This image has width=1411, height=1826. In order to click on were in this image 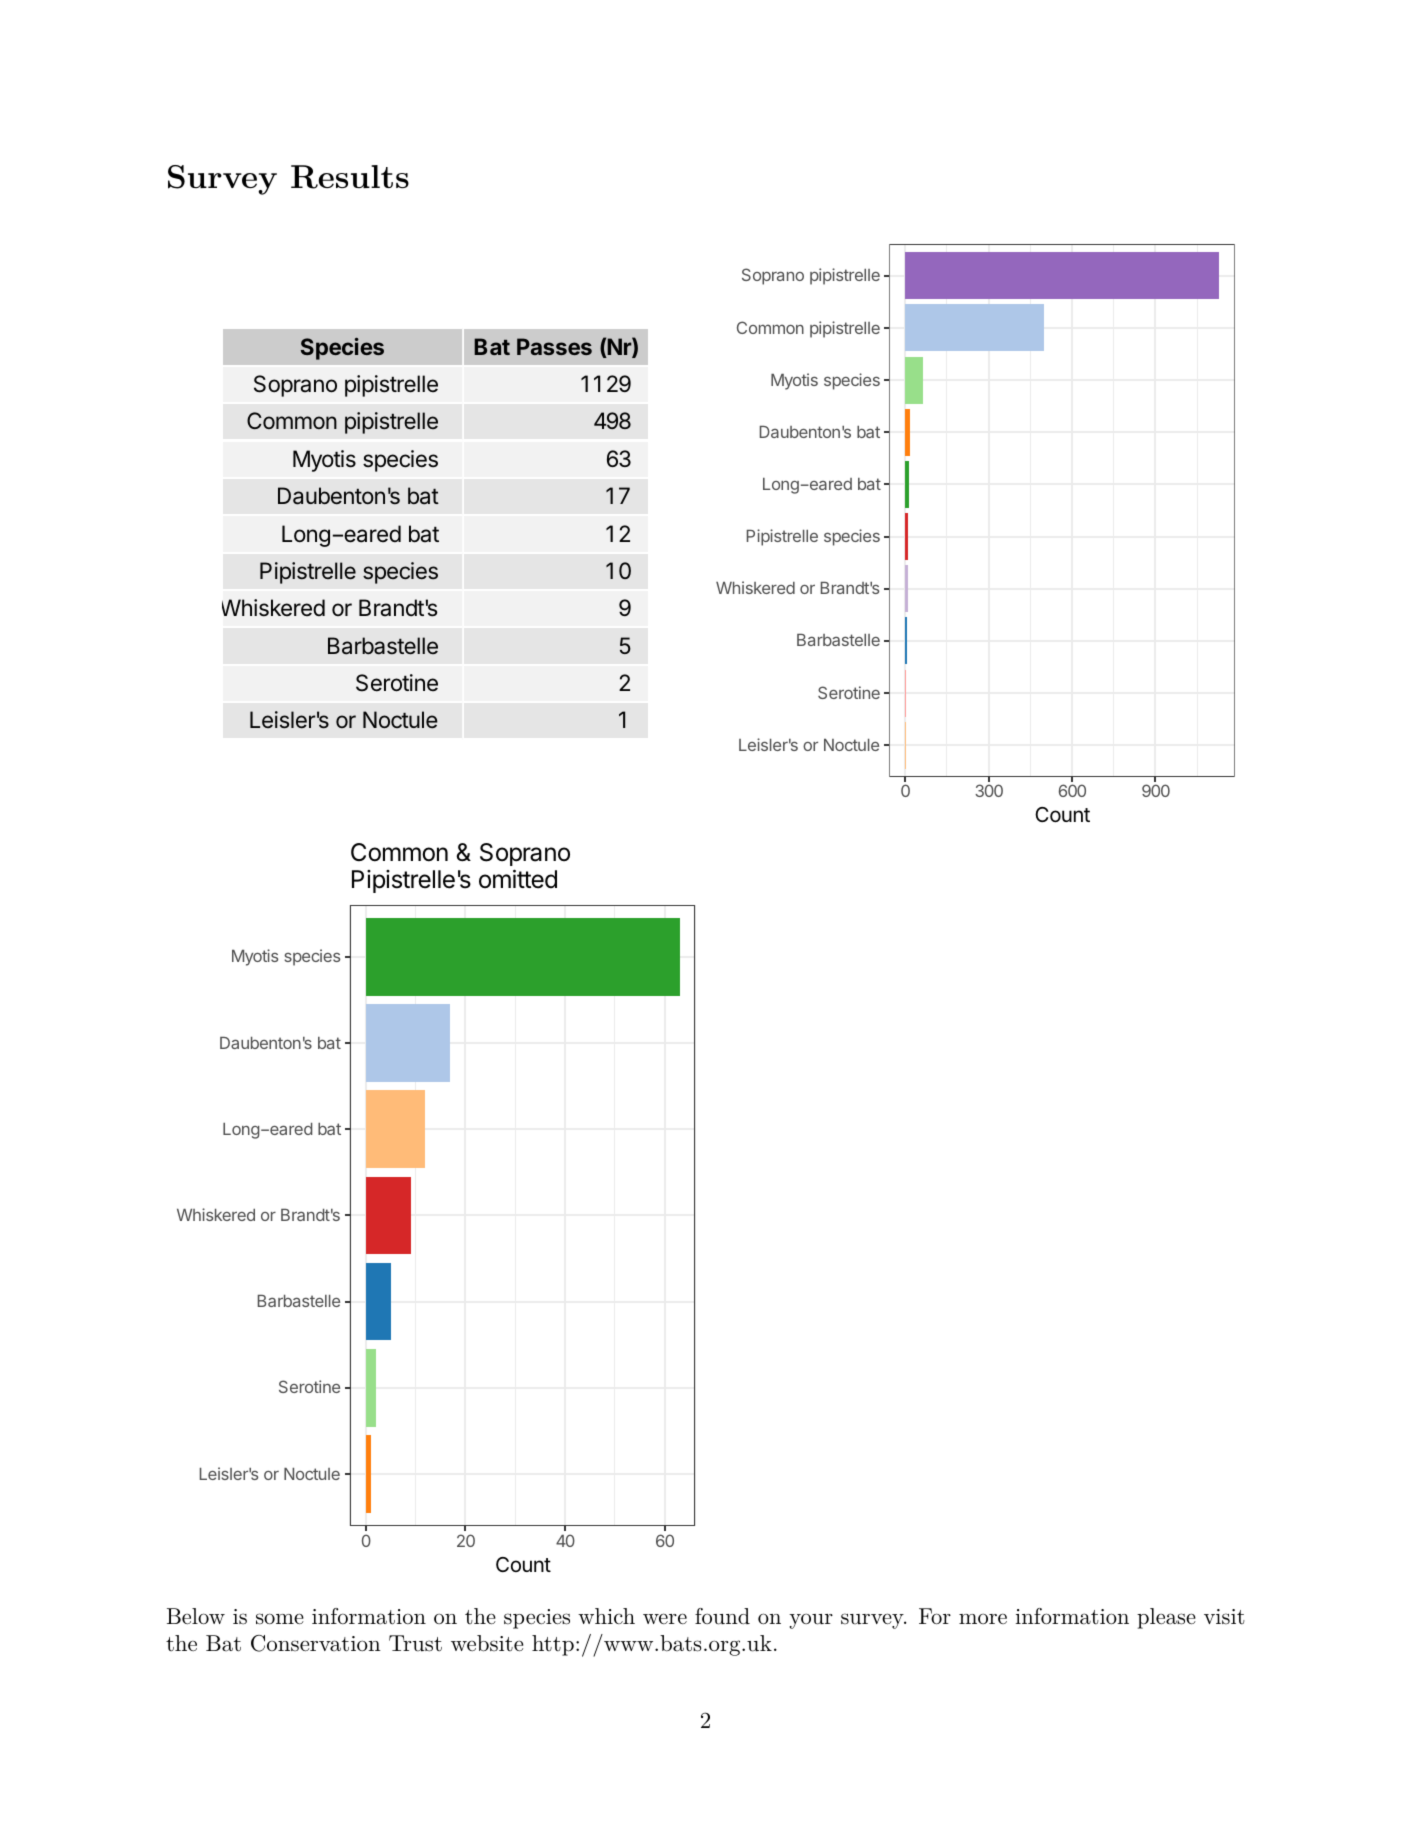, I will do `click(665, 1618)`.
